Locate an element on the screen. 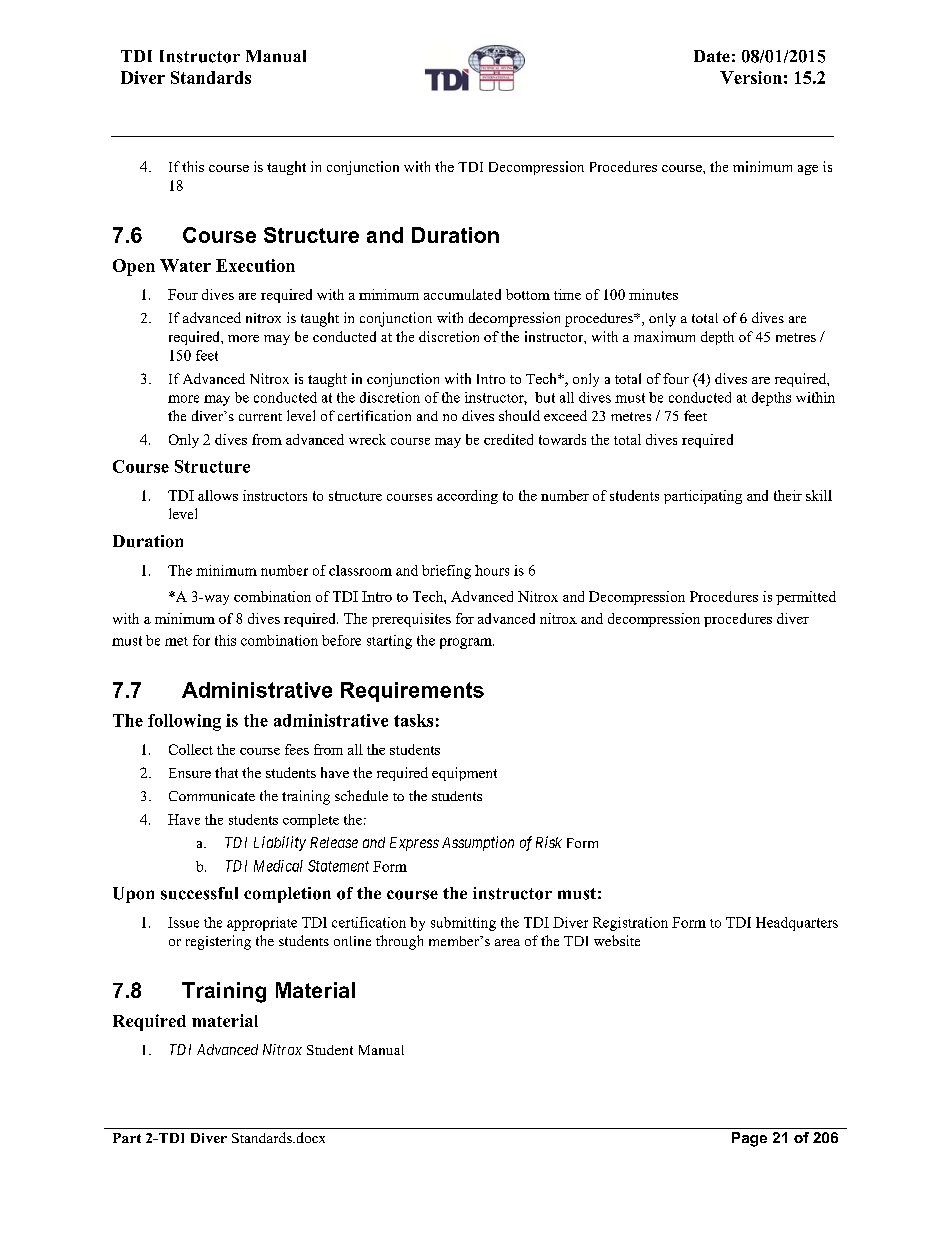 The width and height of the screenshot is (952, 1233). maximum is located at coordinates (664, 336).
